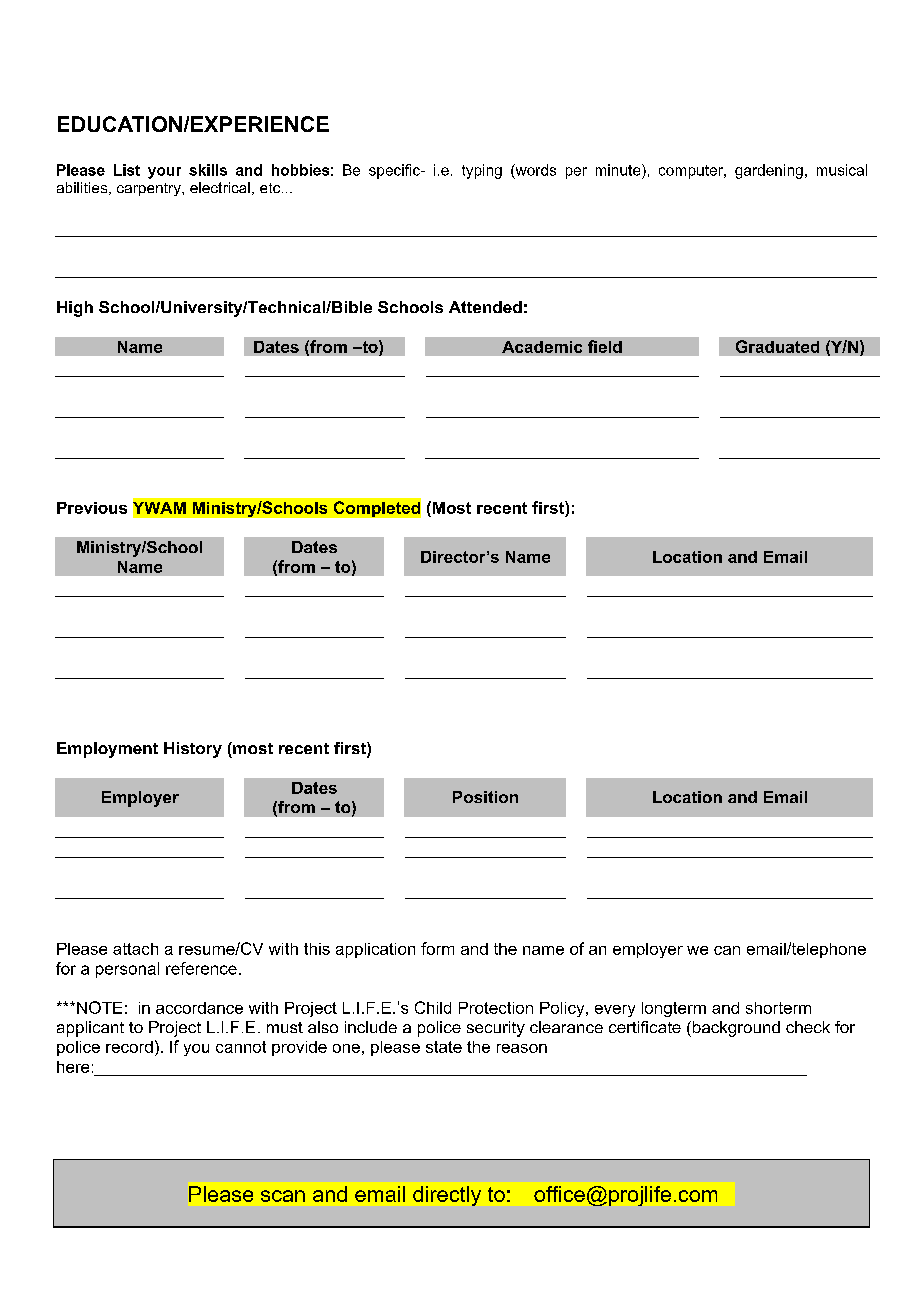 This screenshot has width=924, height=1308. What do you see at coordinates (283, 1196) in the screenshot?
I see `scan` at bounding box center [283, 1196].
